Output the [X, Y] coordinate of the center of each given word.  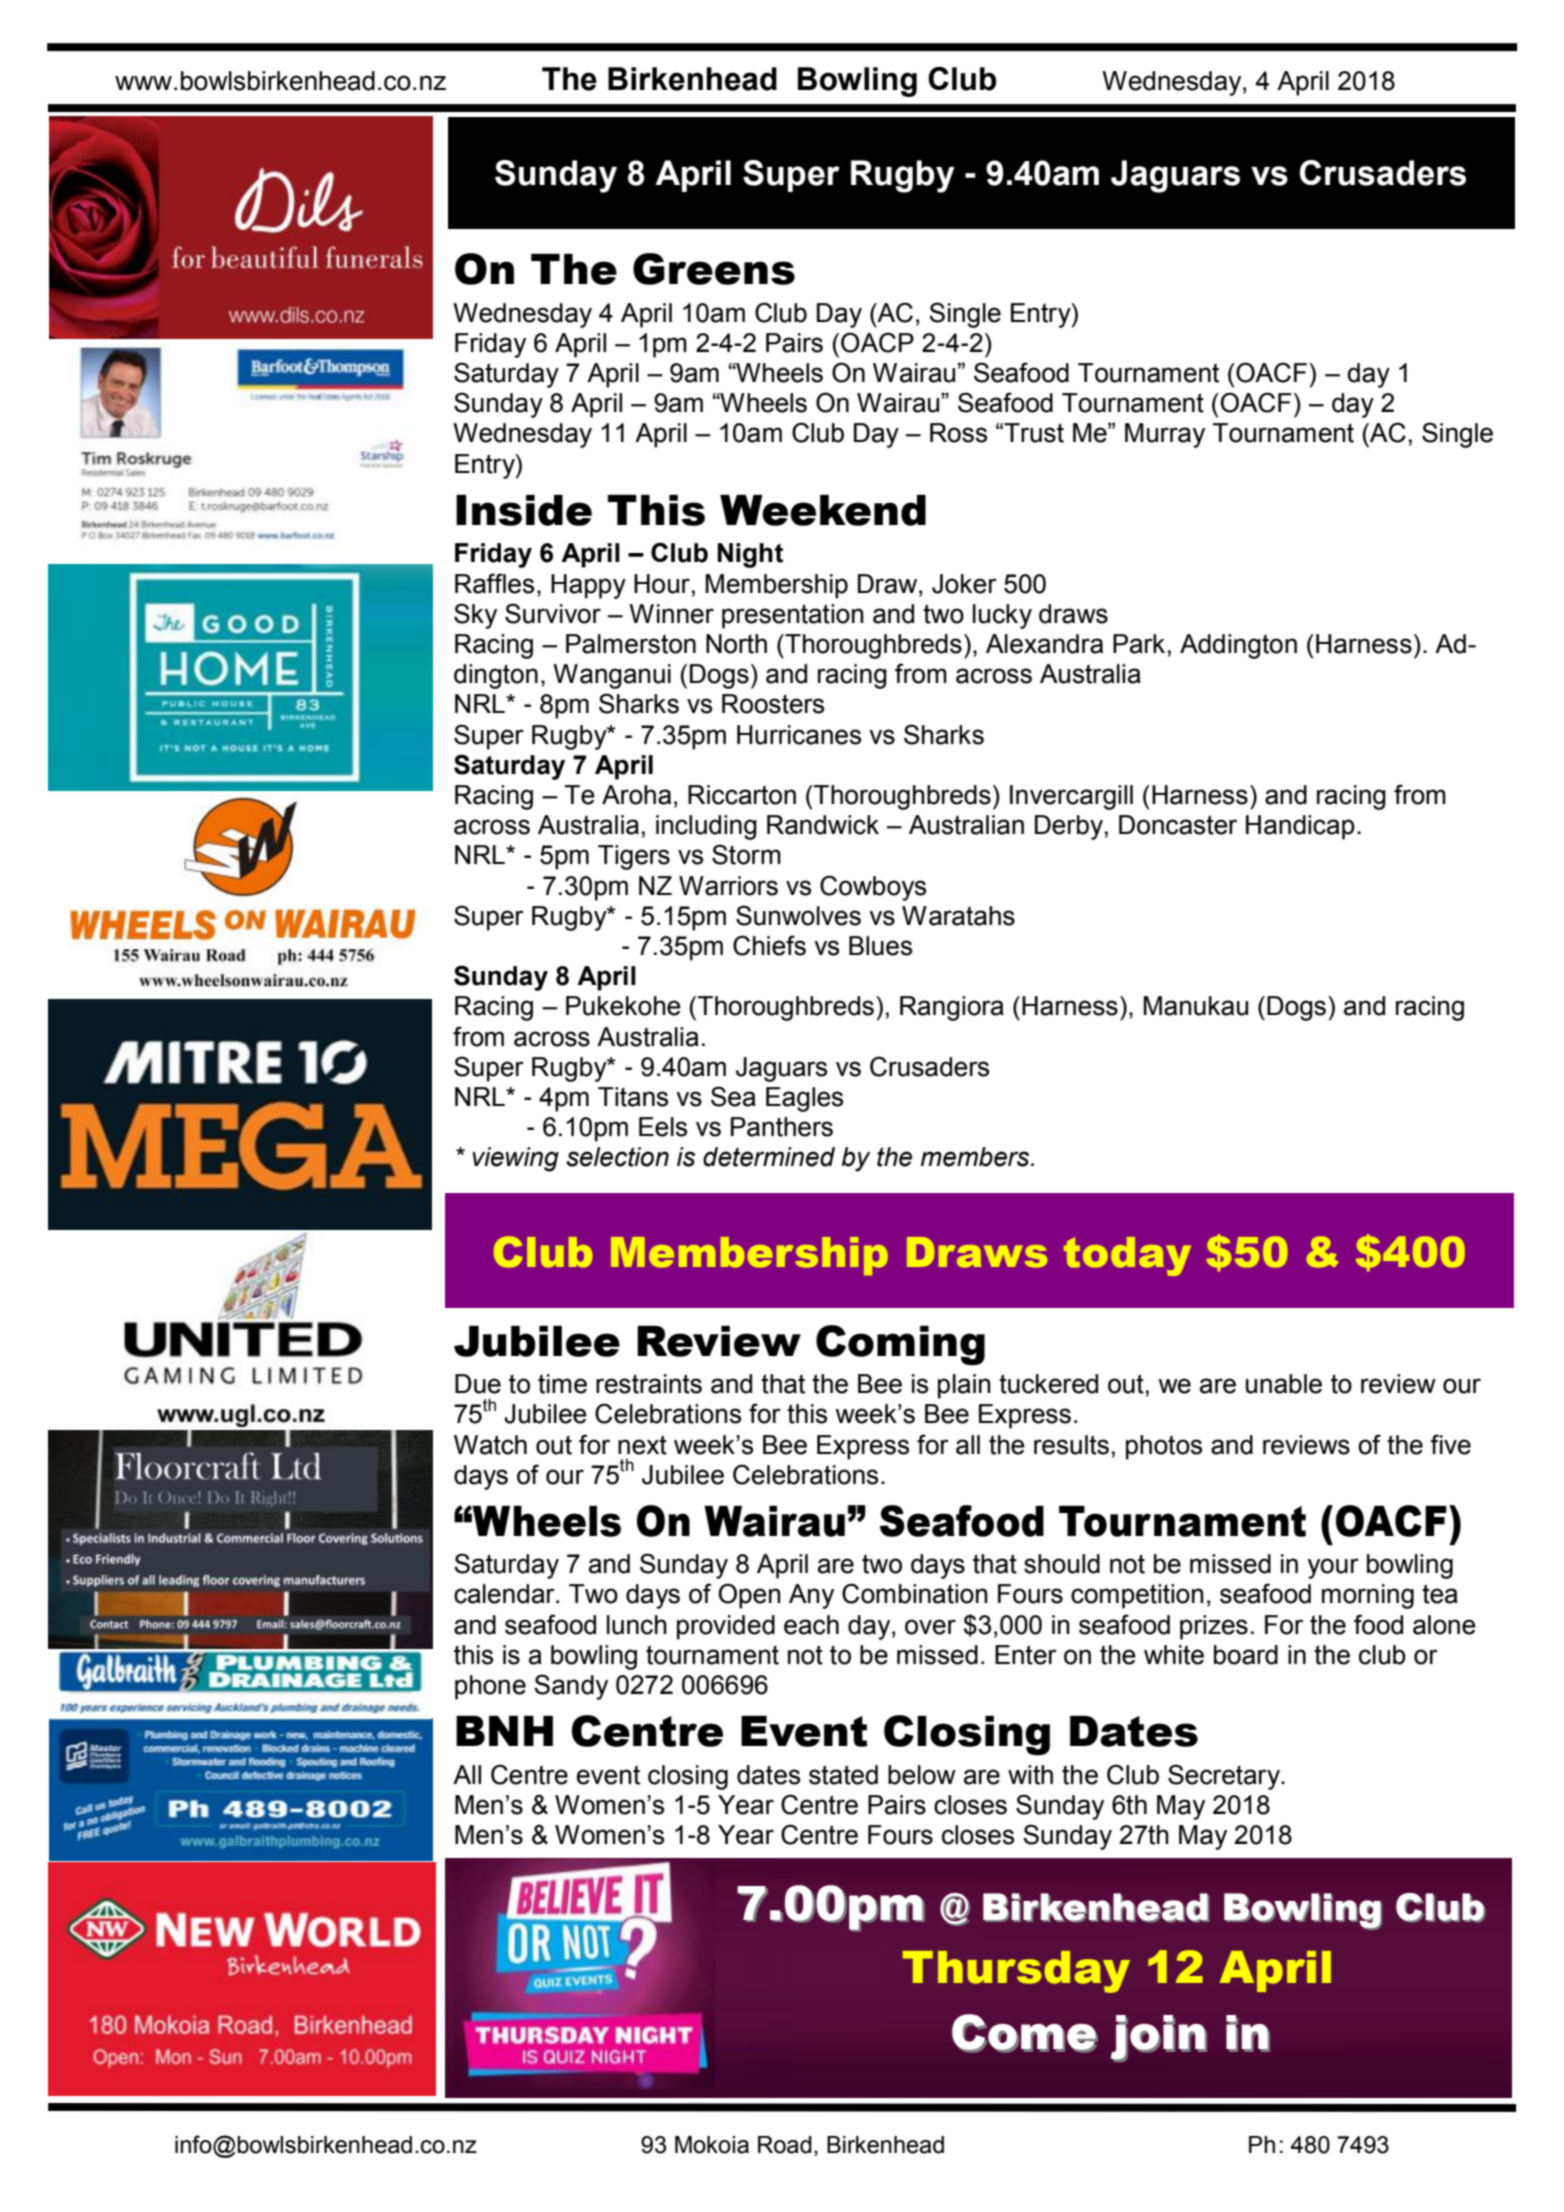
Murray [1165, 435]
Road [785, 2145]
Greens [714, 269]
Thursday [1016, 1972]
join [1159, 2039]
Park [1139, 644]
